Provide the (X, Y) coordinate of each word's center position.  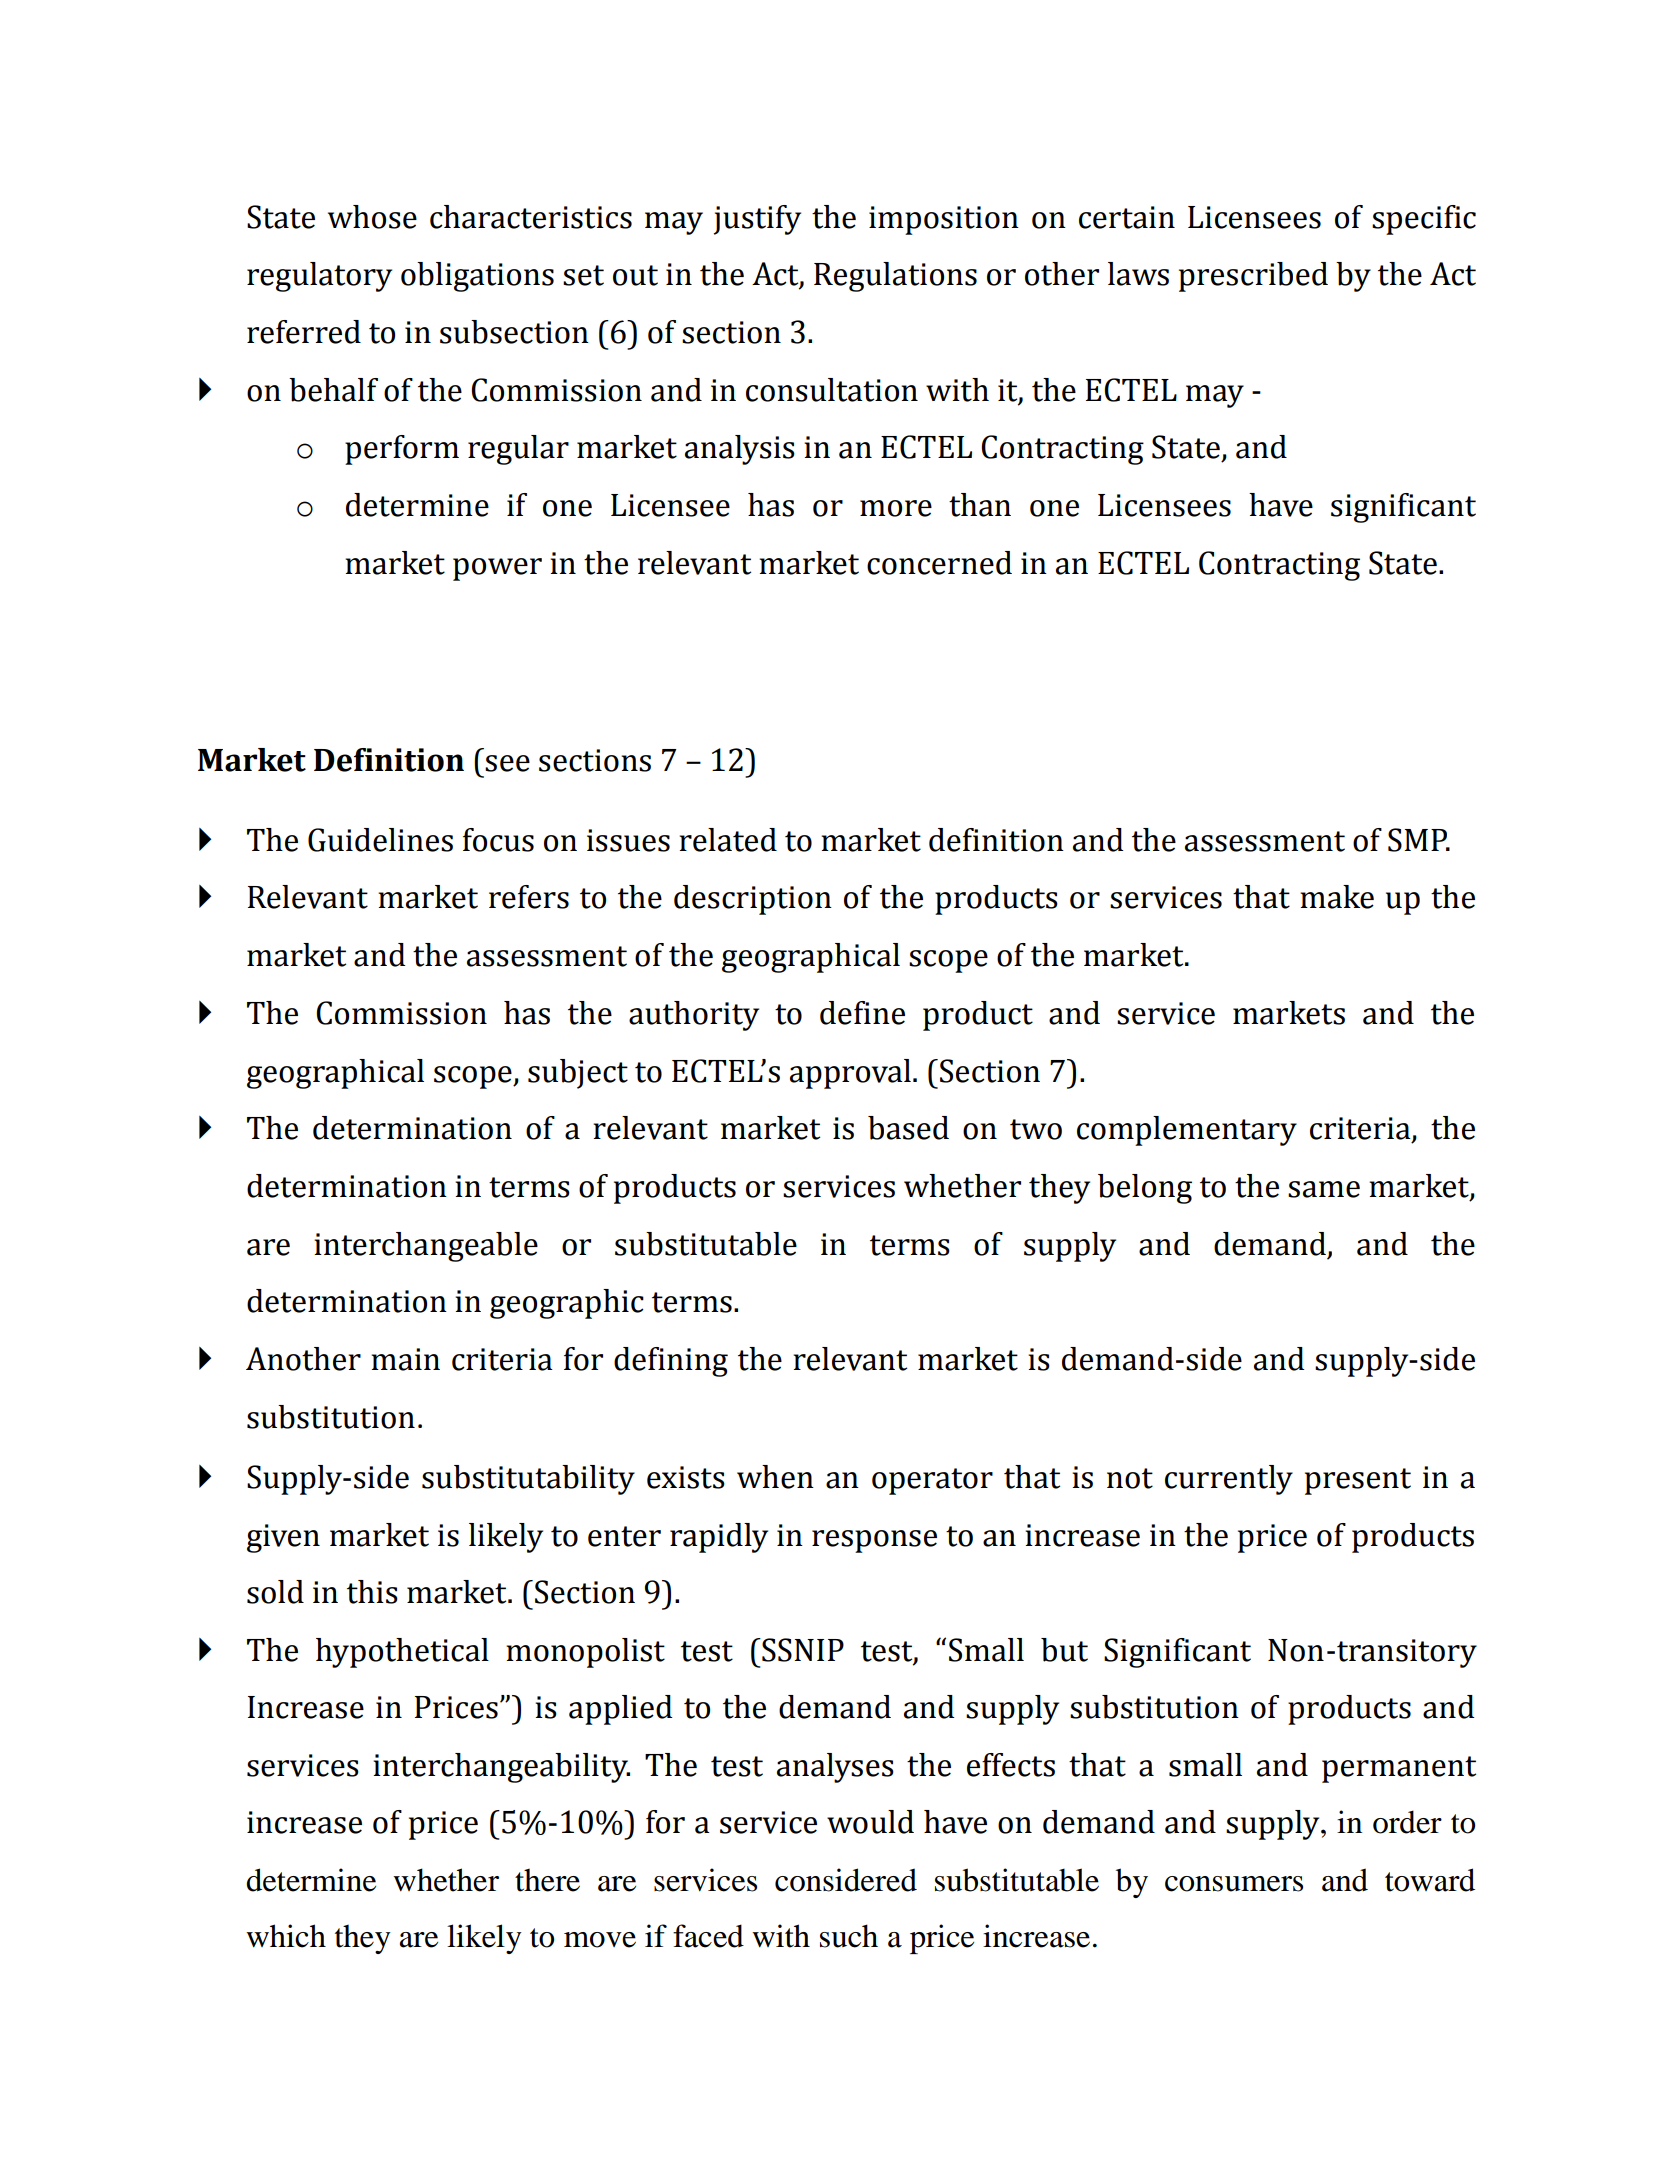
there (547, 1880)
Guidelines (380, 840)
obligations (477, 277)
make (1337, 897)
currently (1229, 1480)
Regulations (895, 277)
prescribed (1253, 277)
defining (671, 1362)
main (405, 1359)
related (728, 840)
